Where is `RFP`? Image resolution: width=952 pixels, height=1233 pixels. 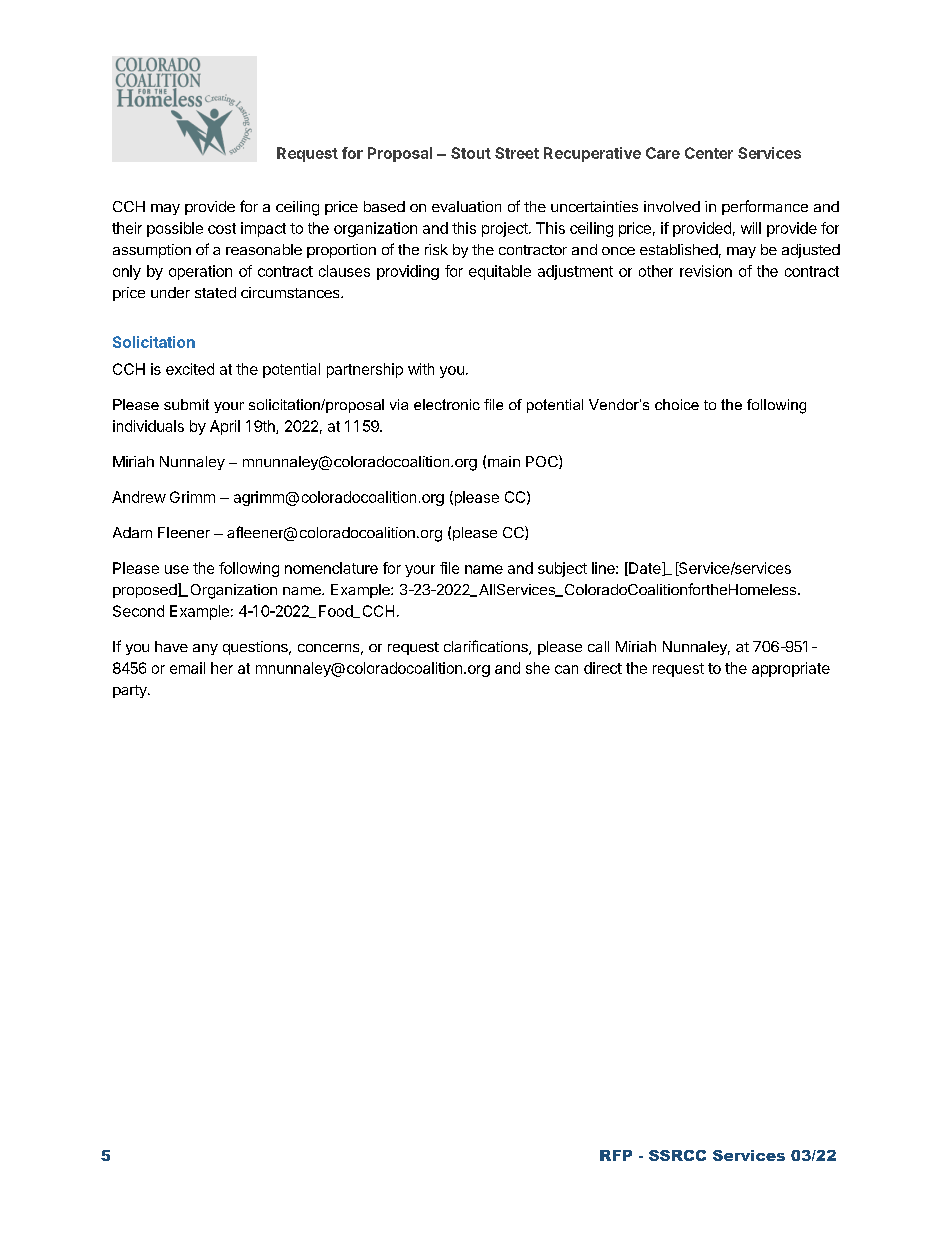 RFP is located at coordinates (616, 1155).
